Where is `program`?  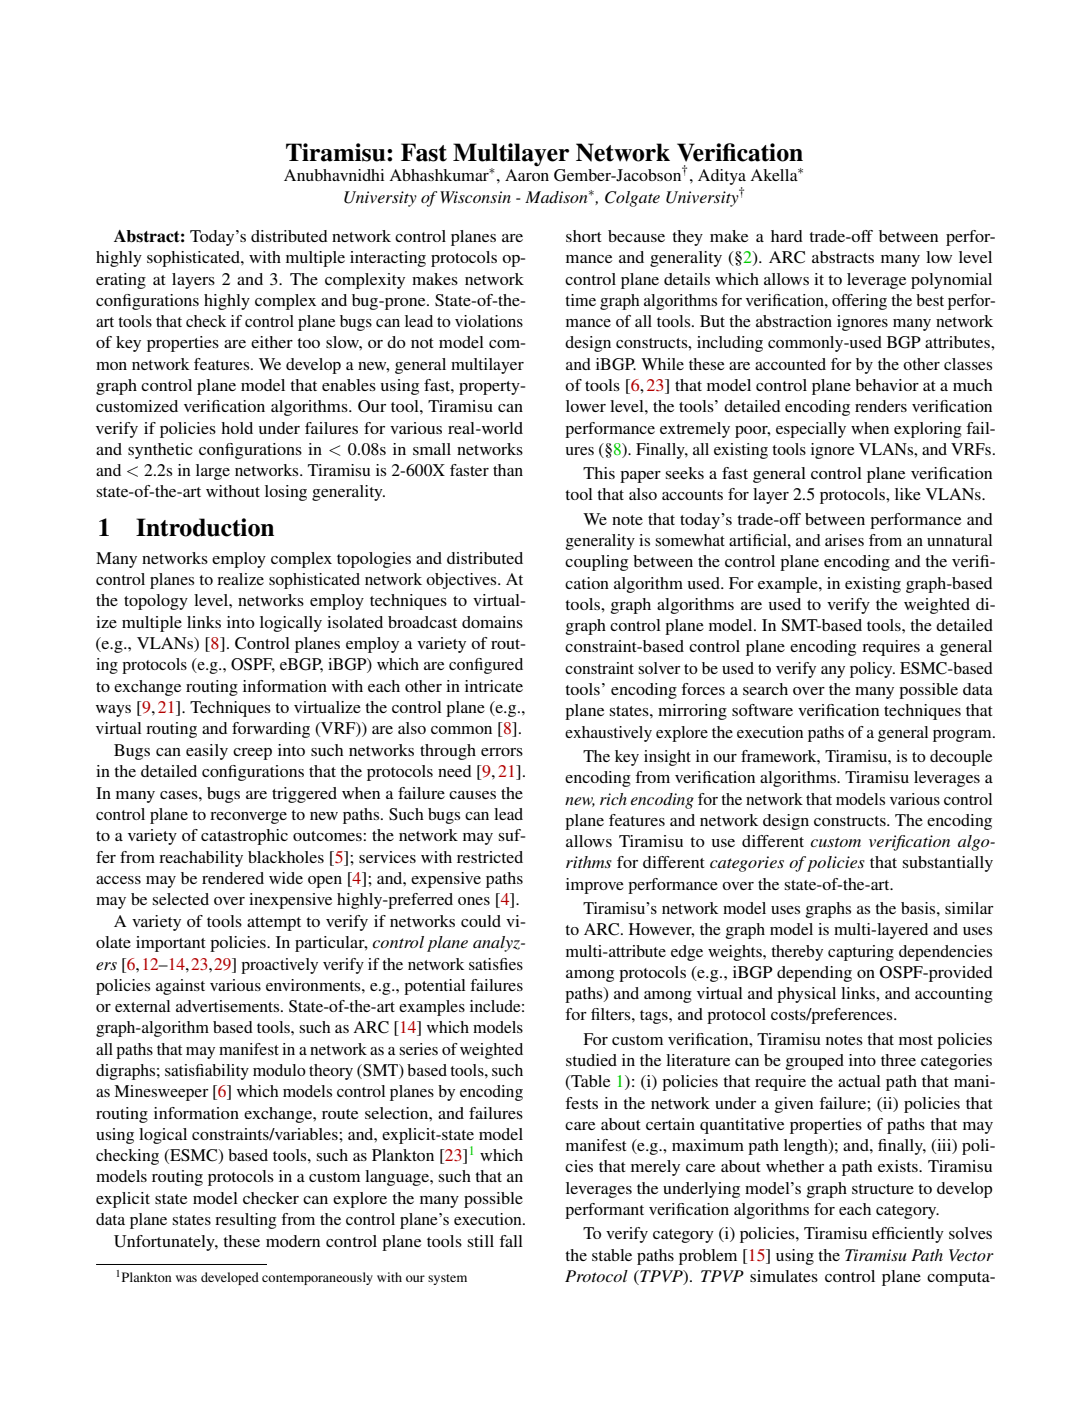 program is located at coordinates (963, 736).
